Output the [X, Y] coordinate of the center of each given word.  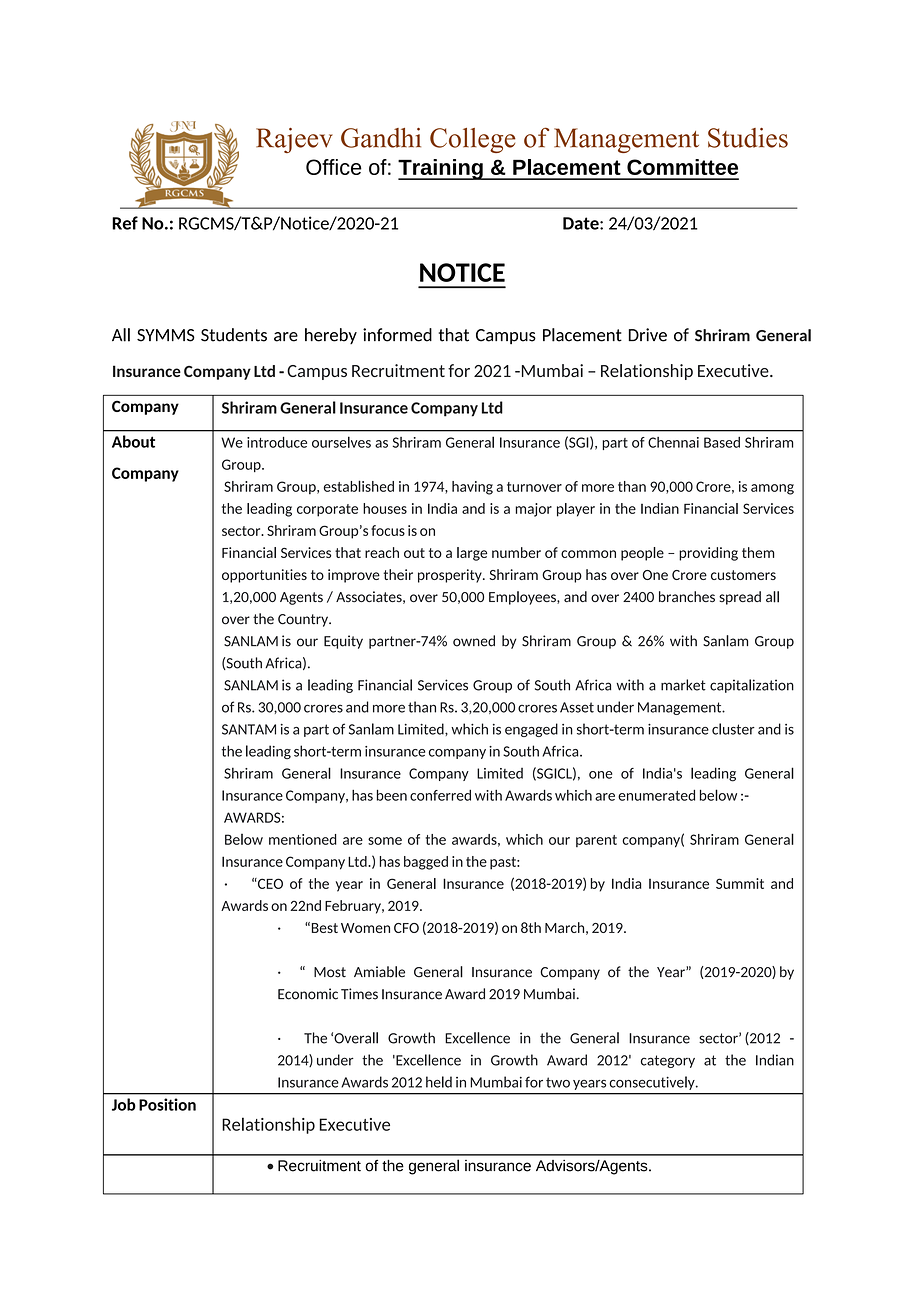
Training [441, 169]
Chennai [673, 442]
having [472, 488]
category [668, 1061]
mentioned [303, 839]
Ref [125, 223]
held [439, 1082]
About [133, 441]
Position [167, 1104]
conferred [440, 795]
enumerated [656, 795]
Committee [682, 167]
